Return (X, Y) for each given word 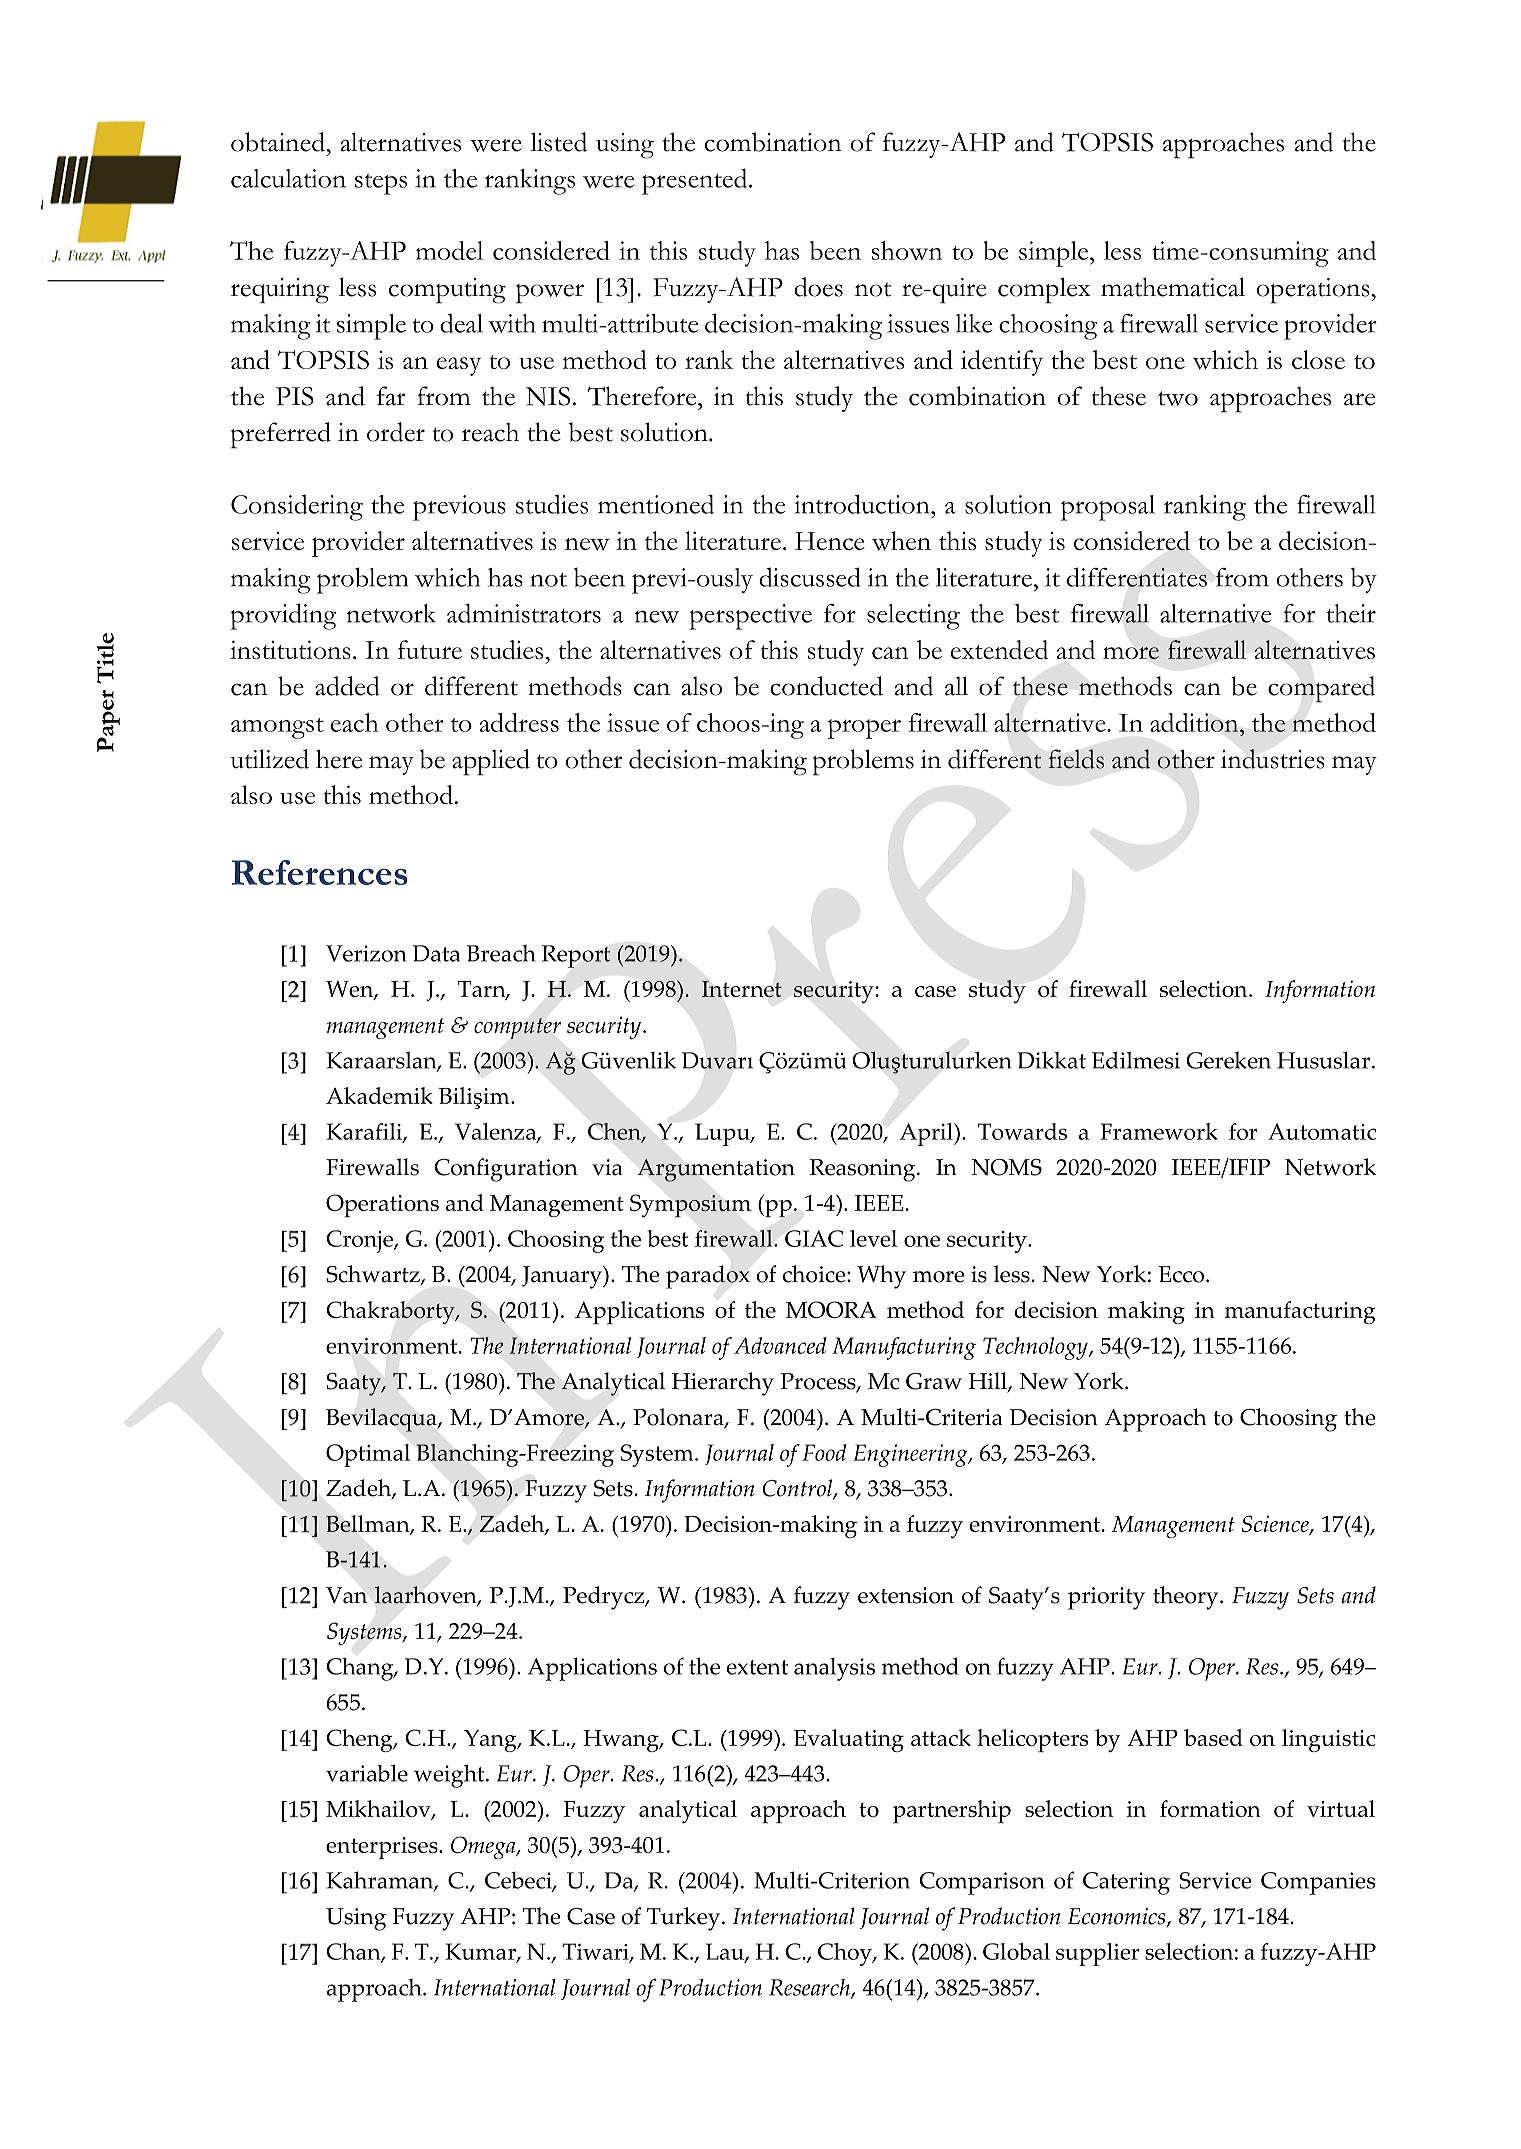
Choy (846, 1954)
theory (1187, 1598)
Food (824, 1452)
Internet (742, 988)
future (430, 649)
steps (381, 184)
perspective (751, 617)
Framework (1159, 1131)
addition (1195, 722)
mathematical (1173, 287)
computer (517, 1028)
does (818, 287)
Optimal (368, 1455)
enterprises (383, 1848)
